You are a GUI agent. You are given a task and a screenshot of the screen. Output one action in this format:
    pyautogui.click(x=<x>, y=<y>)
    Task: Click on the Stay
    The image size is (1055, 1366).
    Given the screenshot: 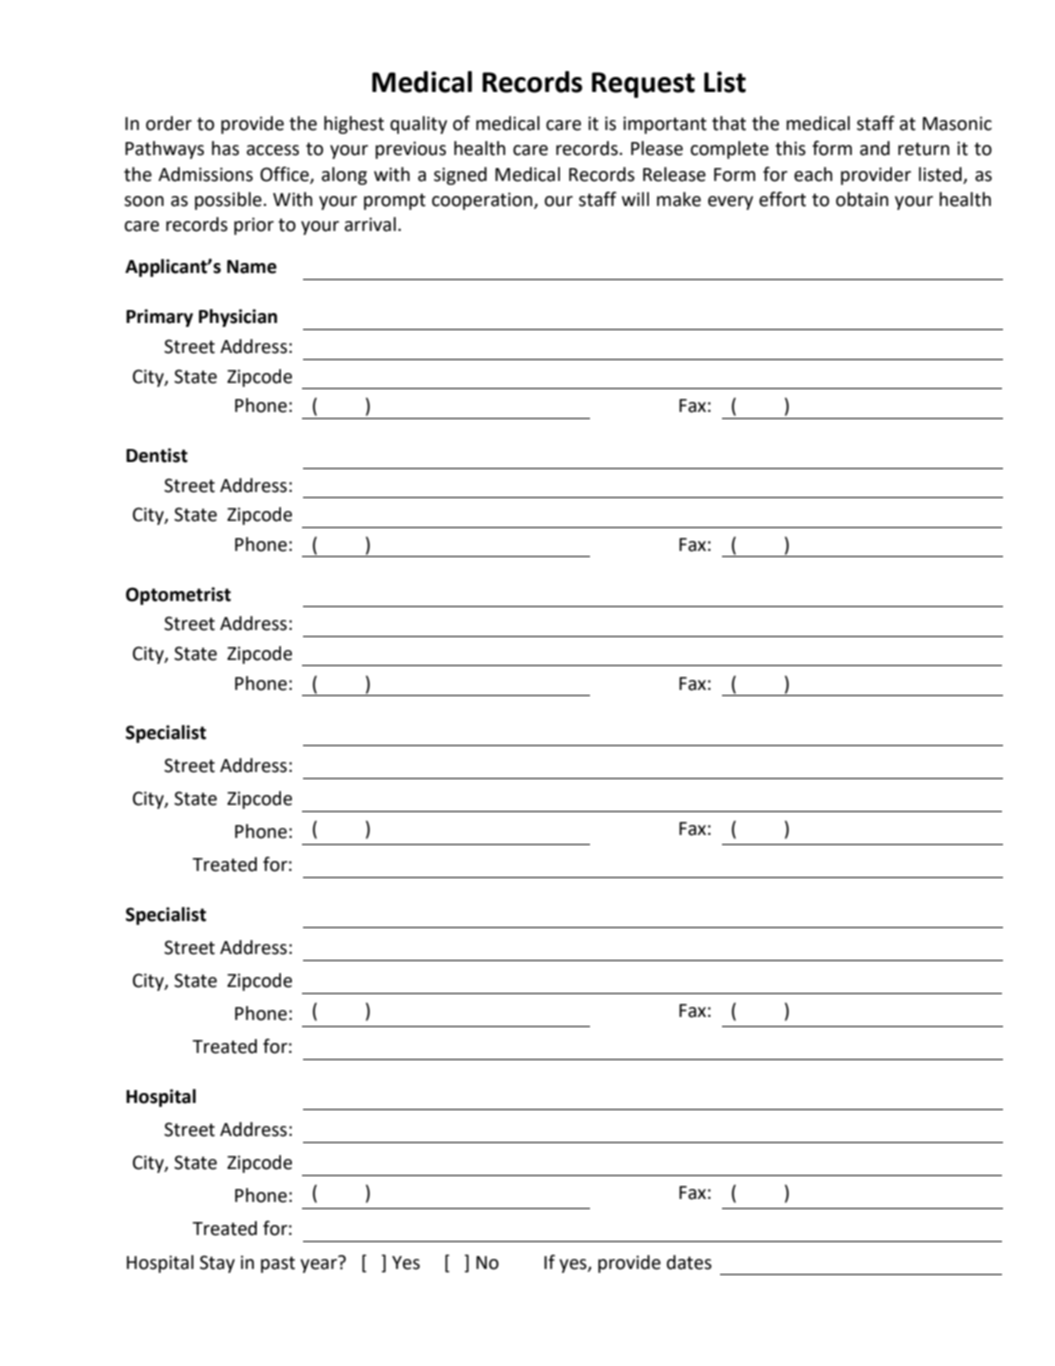 What is the action you would take?
    pyautogui.click(x=217, y=1264)
